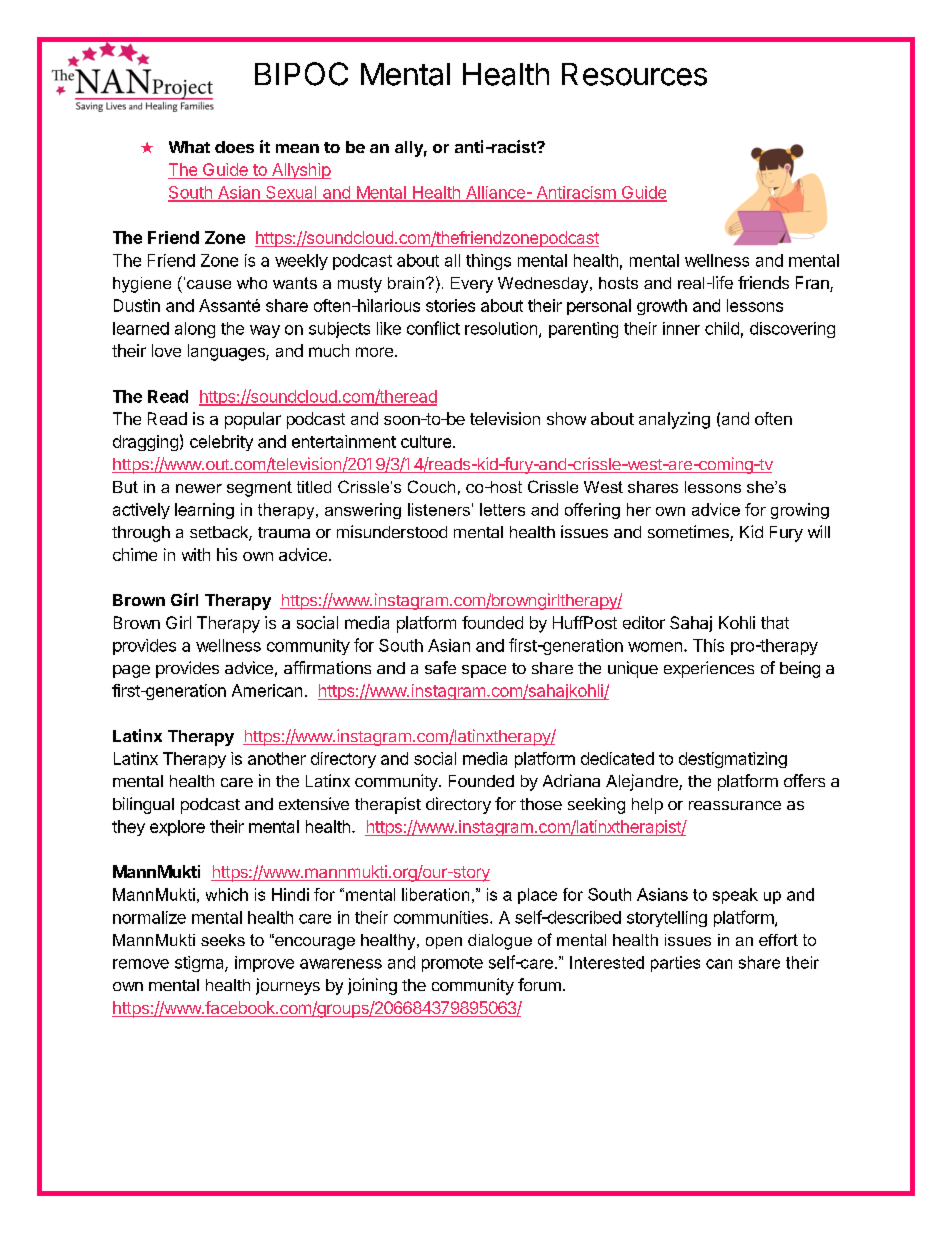 The height and width of the document is (1233, 952). I want to click on space, so click(484, 671).
